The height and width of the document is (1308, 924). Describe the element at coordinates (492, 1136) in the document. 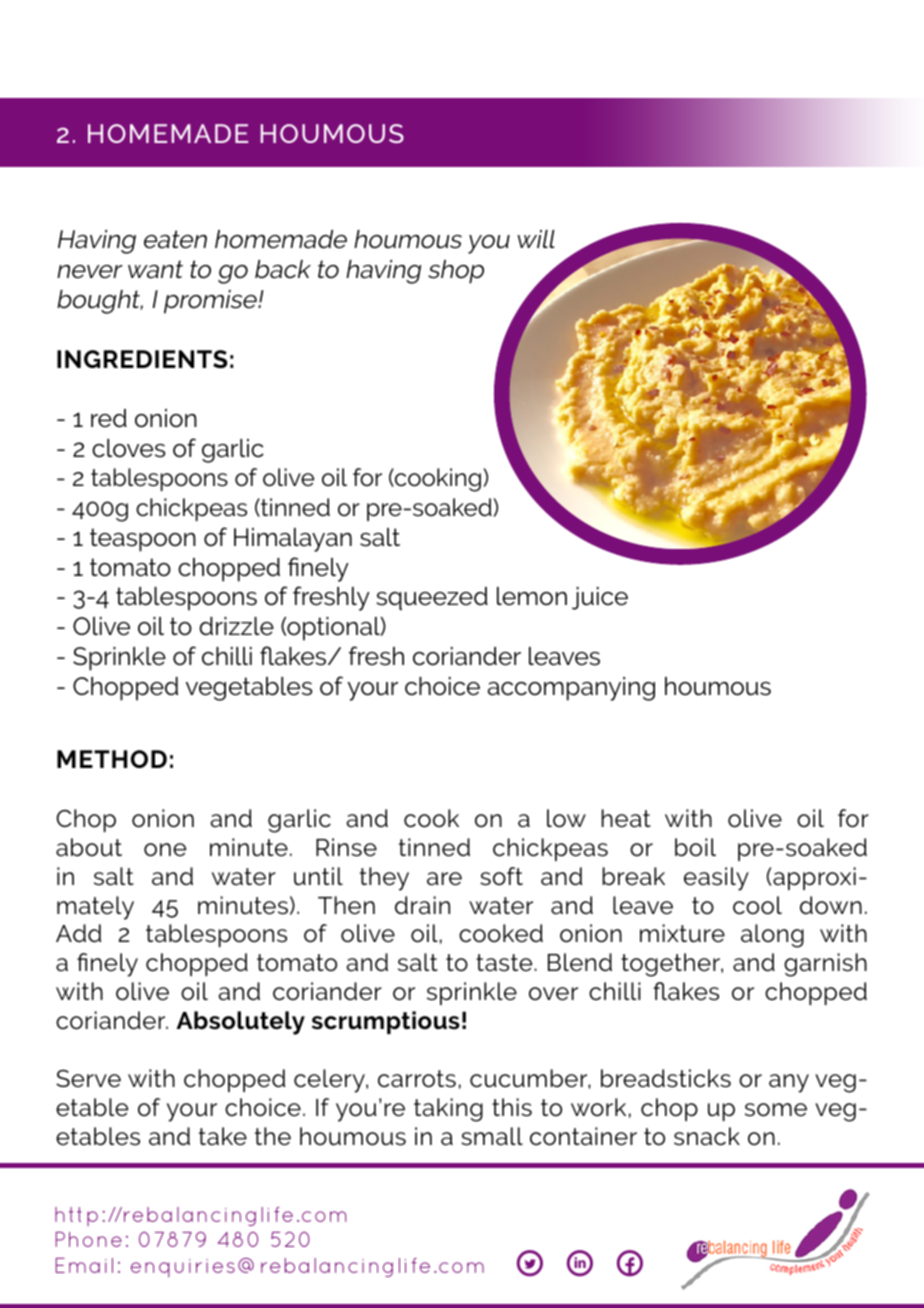

I see `small` at that location.
